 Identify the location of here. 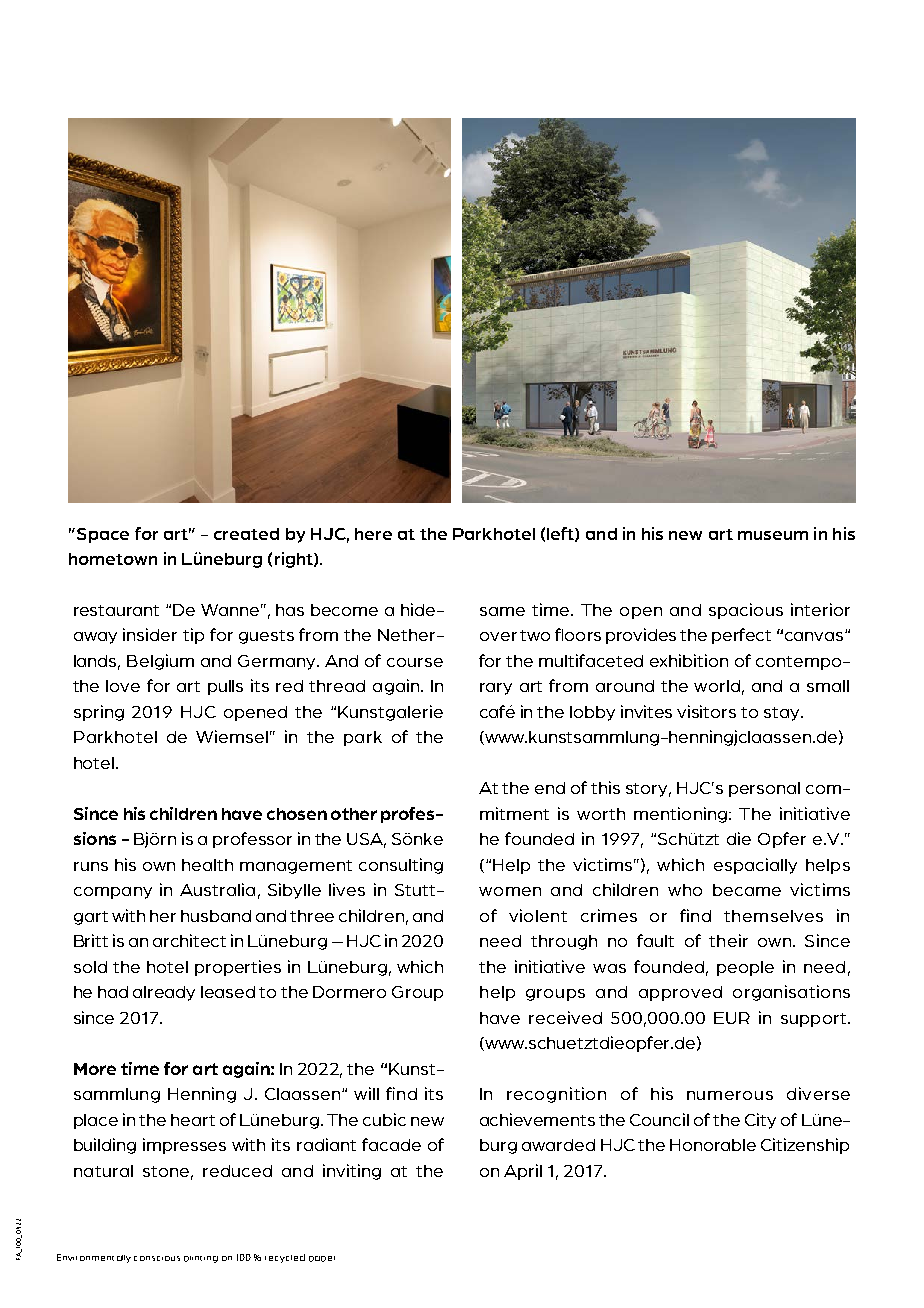
(373, 534).
